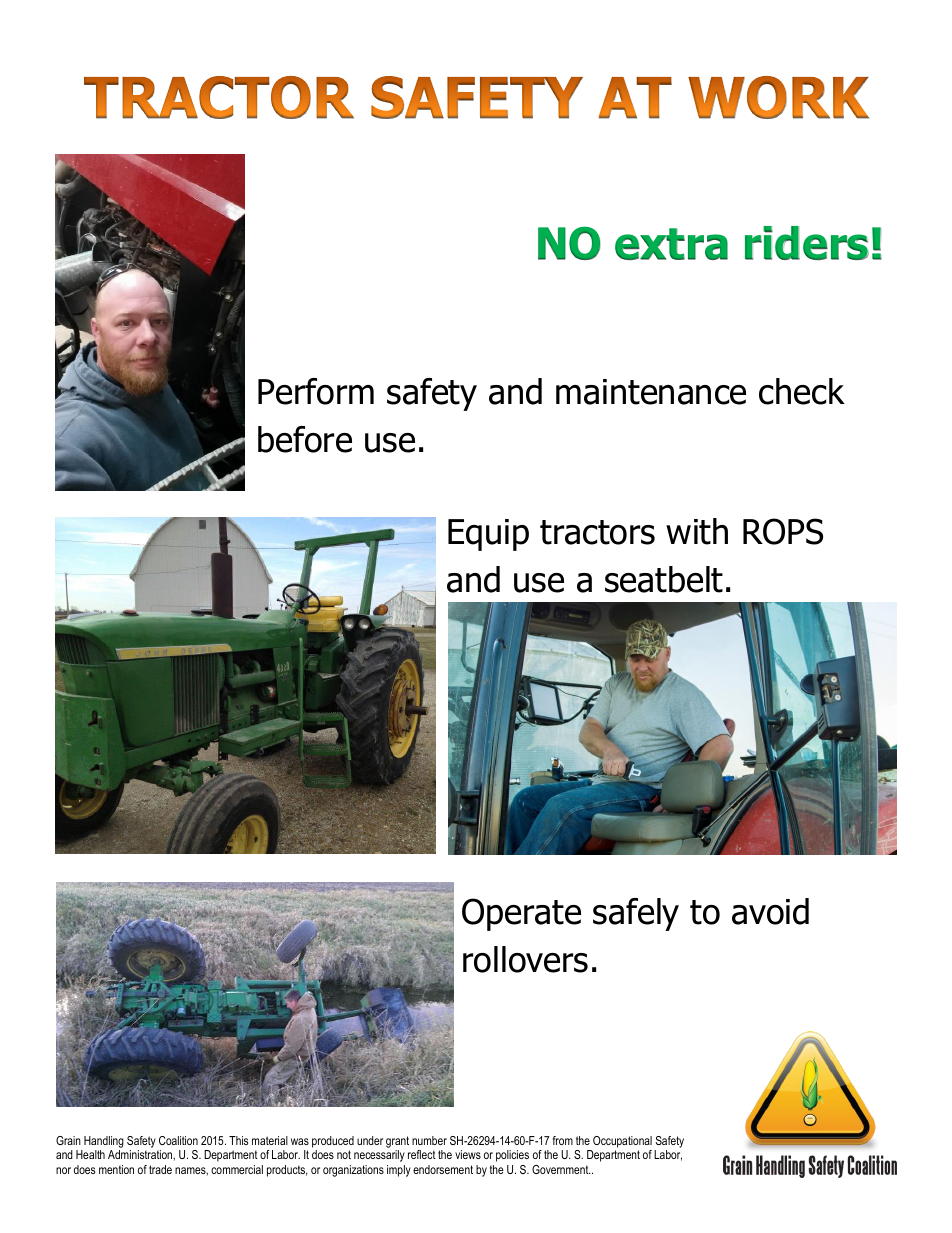 This screenshot has height=1233, width=952. I want to click on Equip, so click(488, 535).
